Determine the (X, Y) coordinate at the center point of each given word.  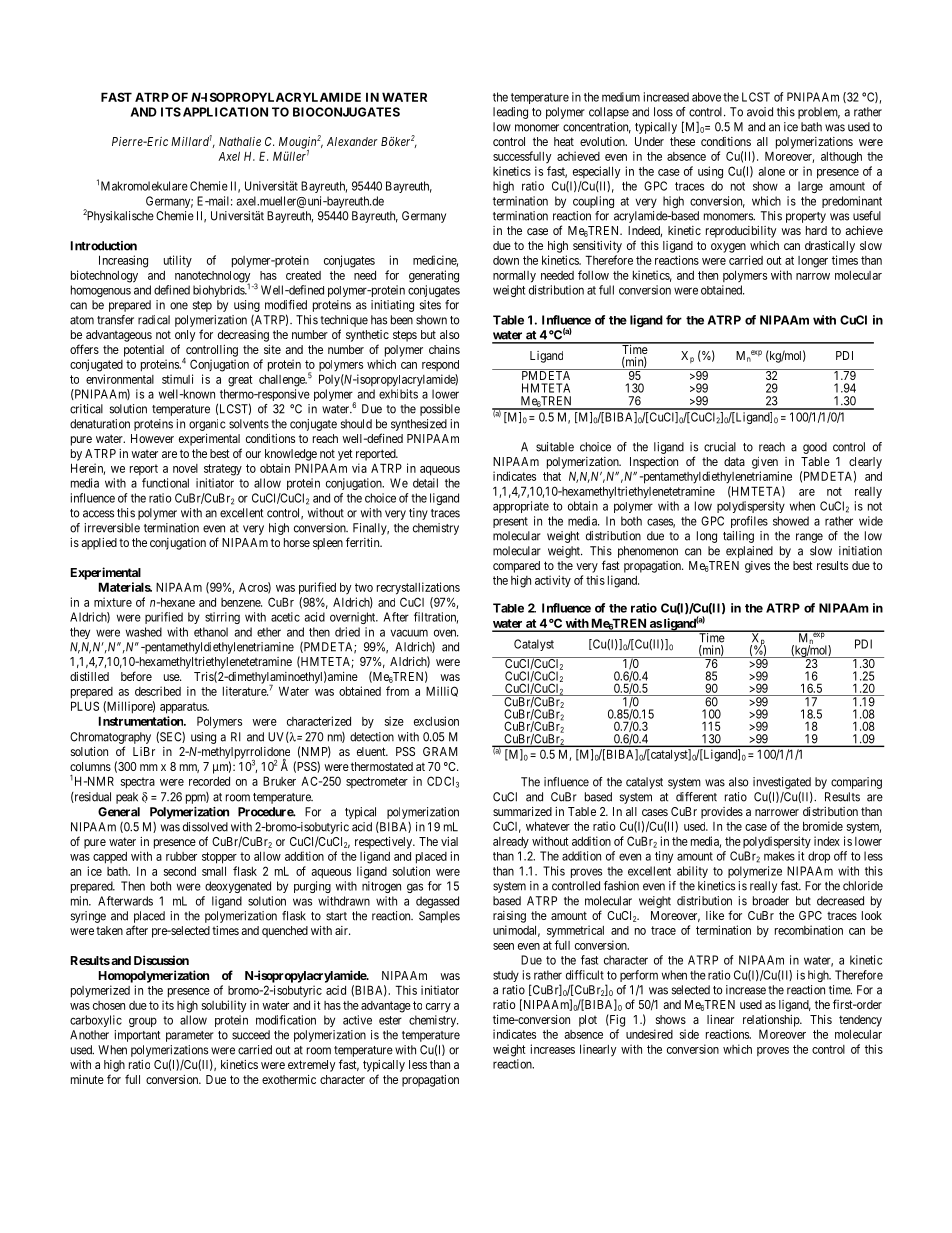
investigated (782, 783)
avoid (760, 112)
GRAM (440, 751)
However (152, 438)
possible (440, 410)
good (815, 448)
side (689, 1034)
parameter (190, 1036)
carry (438, 1008)
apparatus (184, 708)
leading (510, 113)
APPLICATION (225, 112)
